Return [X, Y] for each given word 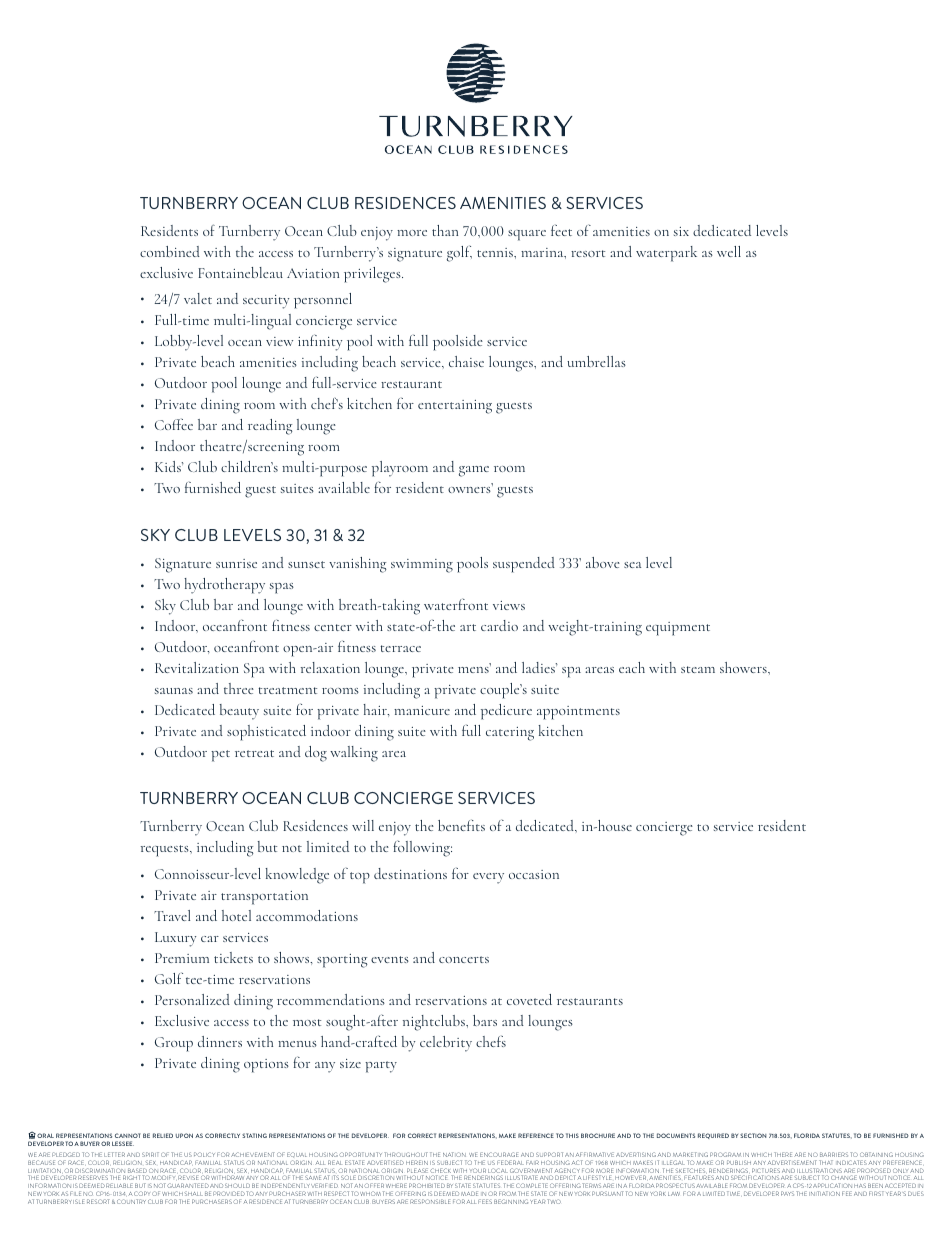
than [445, 230]
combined [170, 251]
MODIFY [163, 1177]
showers [744, 667]
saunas [174, 691]
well [729, 251]
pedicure [506, 712]
